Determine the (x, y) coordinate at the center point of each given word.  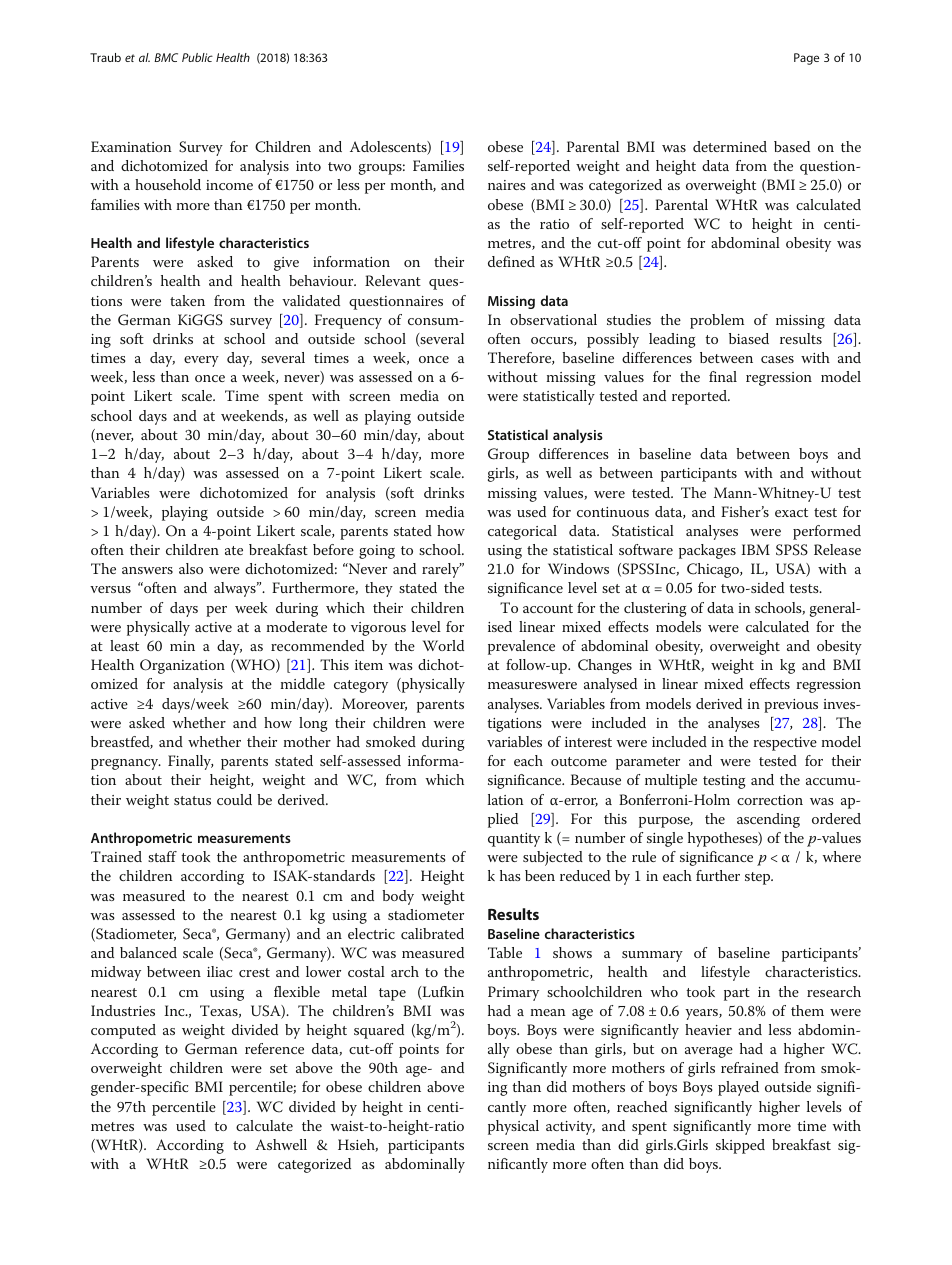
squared (379, 1031)
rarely (442, 570)
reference (274, 1048)
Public (197, 57)
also (191, 568)
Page (806, 59)
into (308, 166)
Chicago (714, 570)
